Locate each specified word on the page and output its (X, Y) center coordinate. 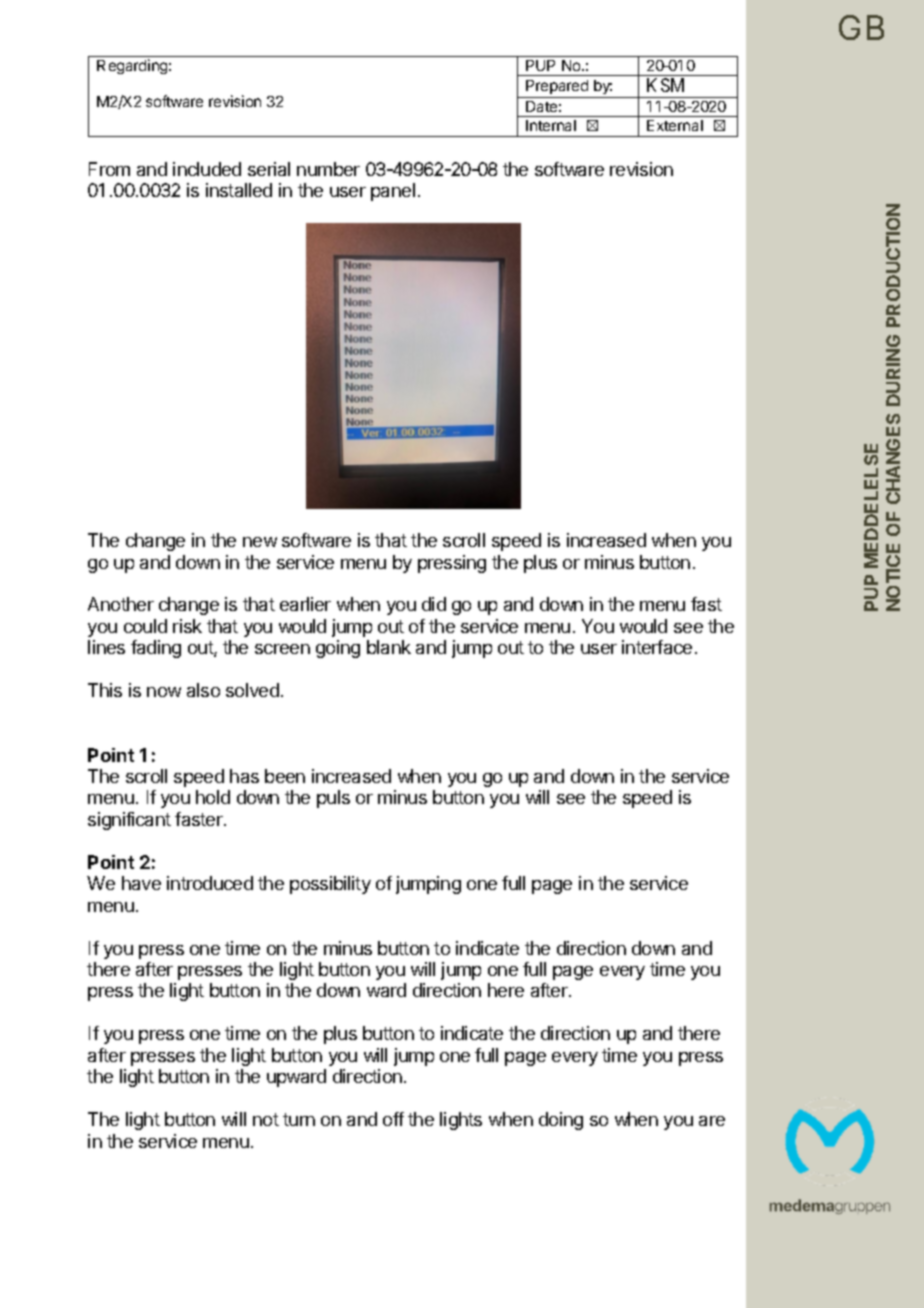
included (207, 169)
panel (393, 192)
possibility (330, 885)
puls (333, 799)
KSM (665, 85)
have (141, 883)
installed (239, 190)
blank (389, 647)
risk (187, 626)
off (393, 1119)
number (328, 169)
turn (299, 1119)
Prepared (557, 87)
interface (657, 647)
